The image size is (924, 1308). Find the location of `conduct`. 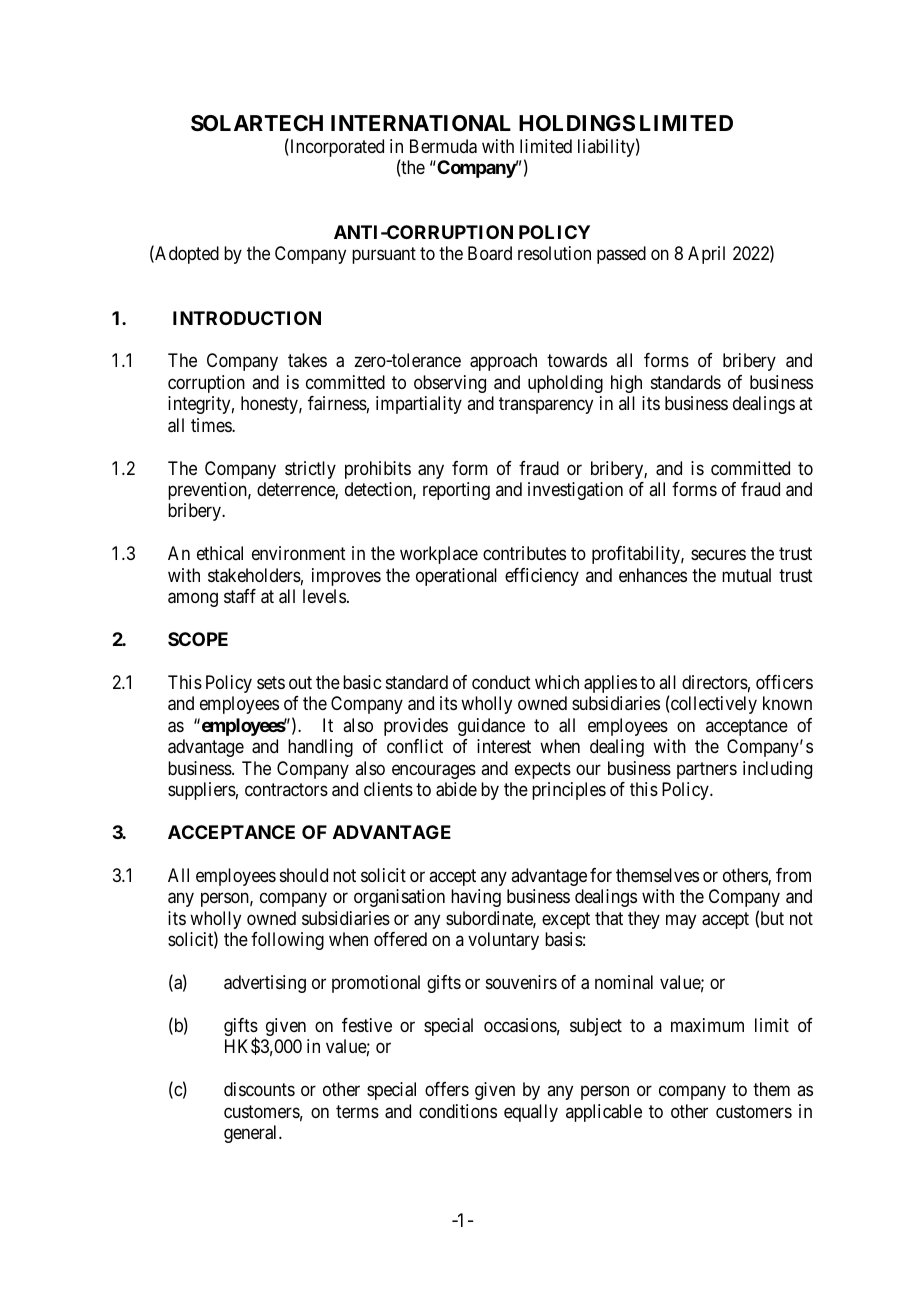

conduct is located at coordinates (501, 682).
